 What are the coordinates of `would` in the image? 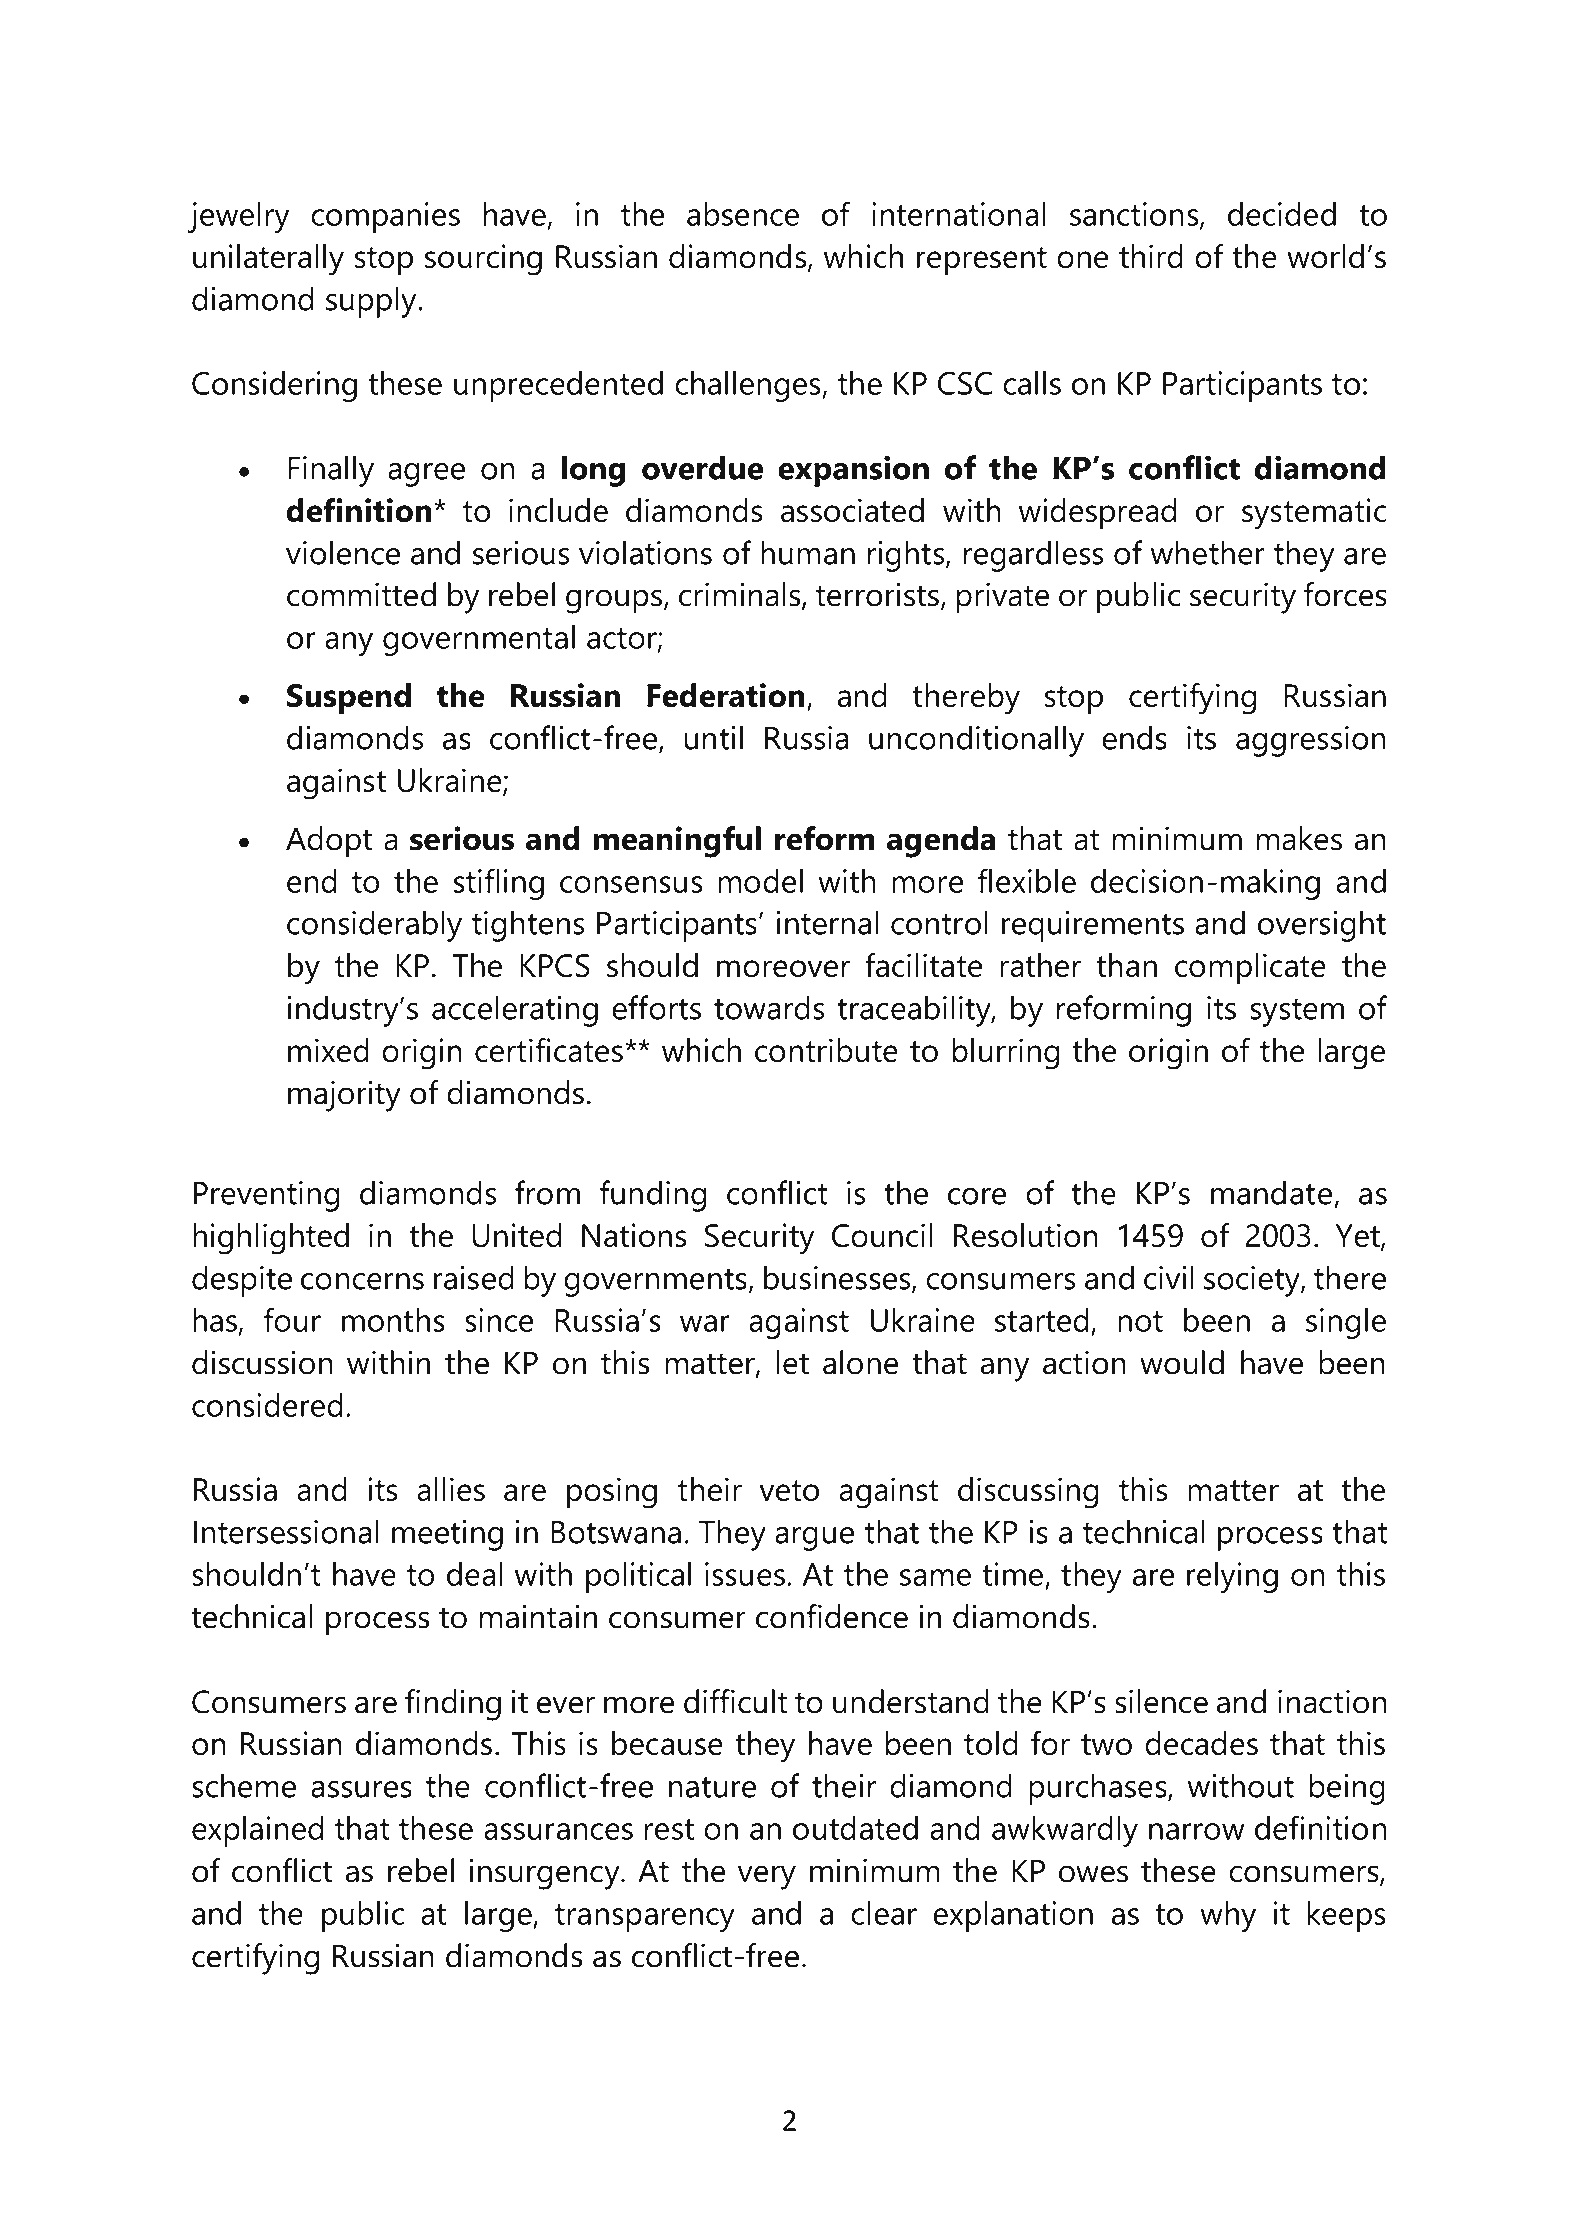 It's located at (1182, 1362).
